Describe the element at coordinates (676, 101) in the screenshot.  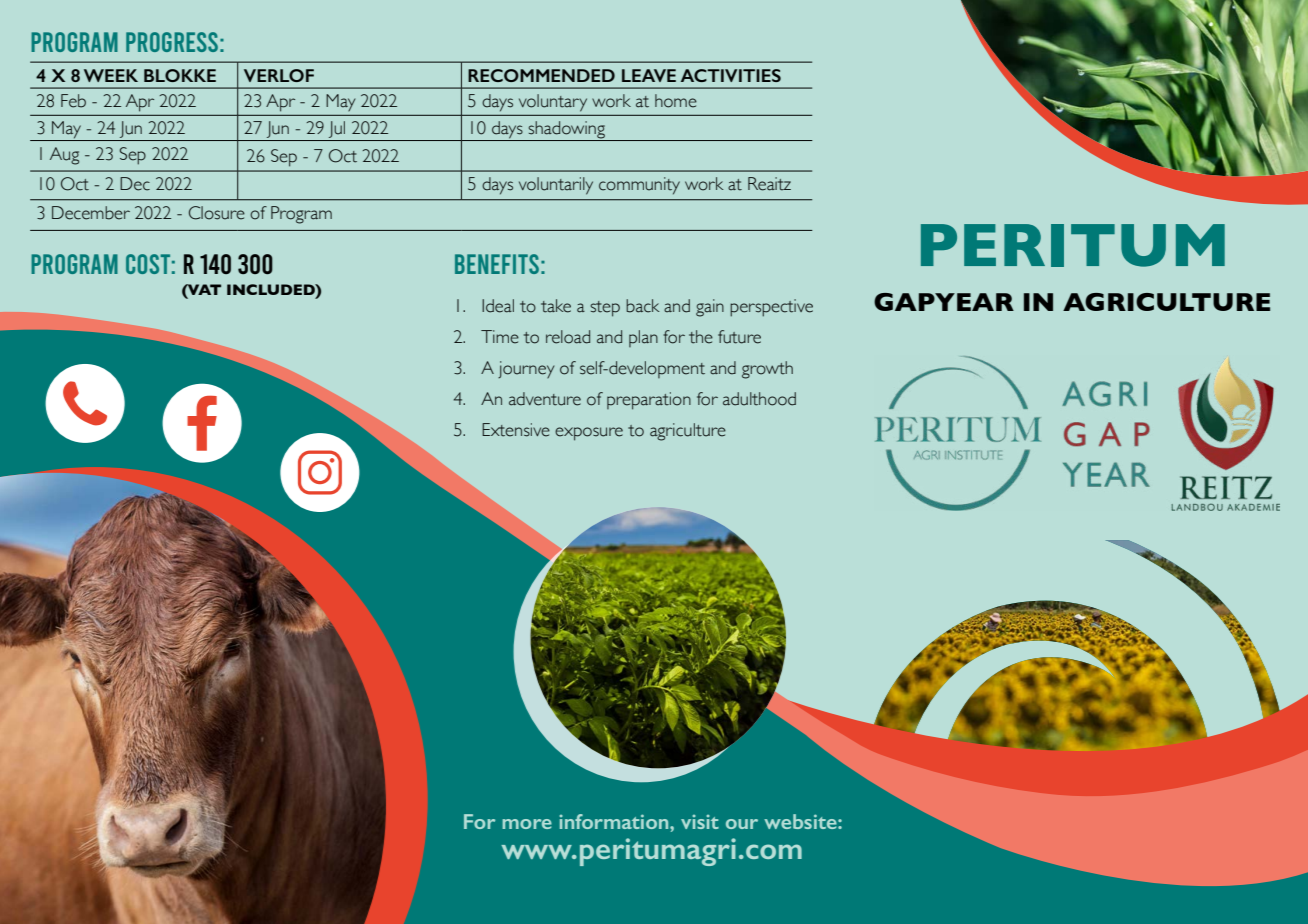
I see `home` at that location.
